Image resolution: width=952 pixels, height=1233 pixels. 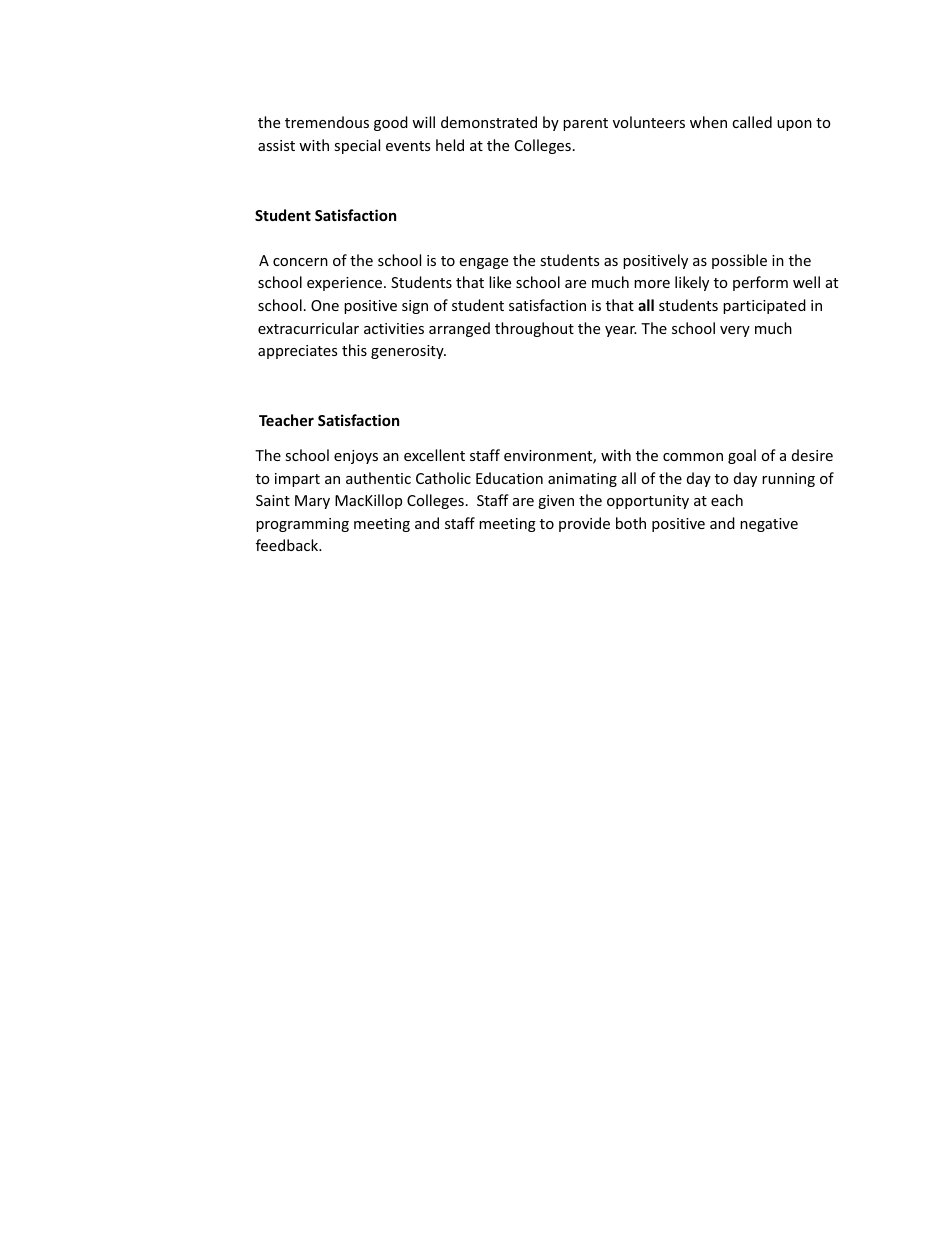 I want to click on parent, so click(x=585, y=124).
